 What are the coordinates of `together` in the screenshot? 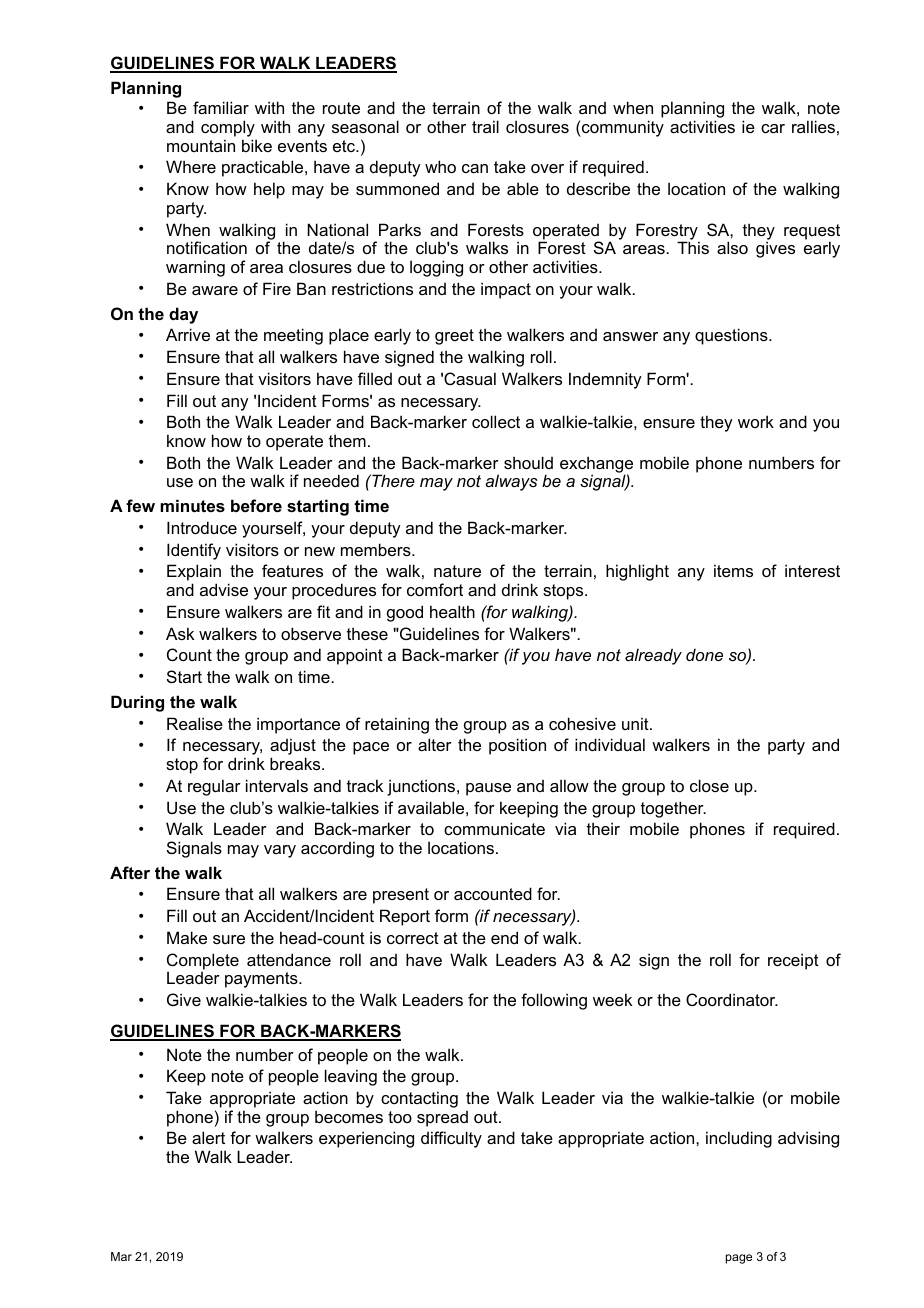 It's located at (673, 809).
